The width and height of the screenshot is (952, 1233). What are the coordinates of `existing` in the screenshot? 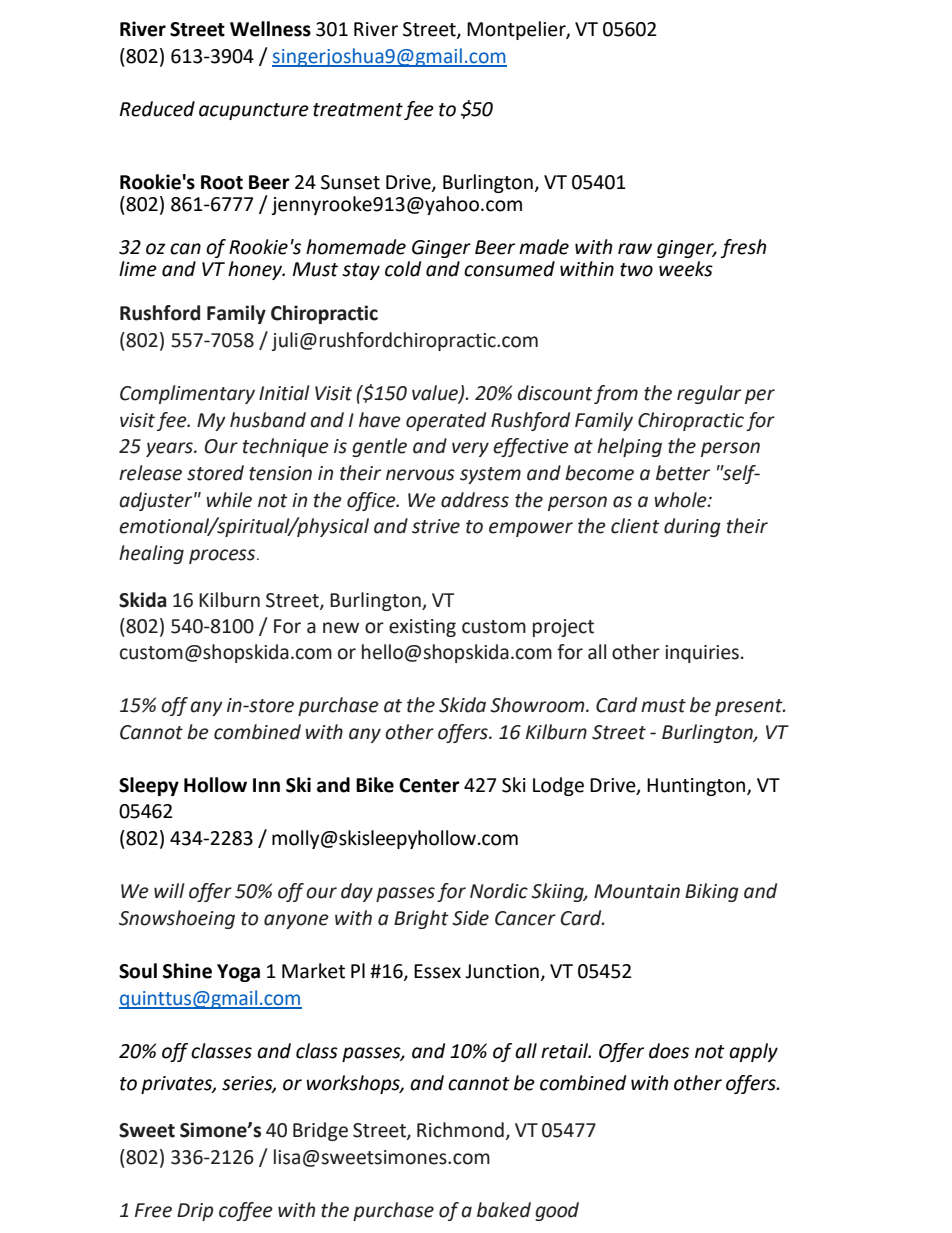 It's located at (422, 628).
